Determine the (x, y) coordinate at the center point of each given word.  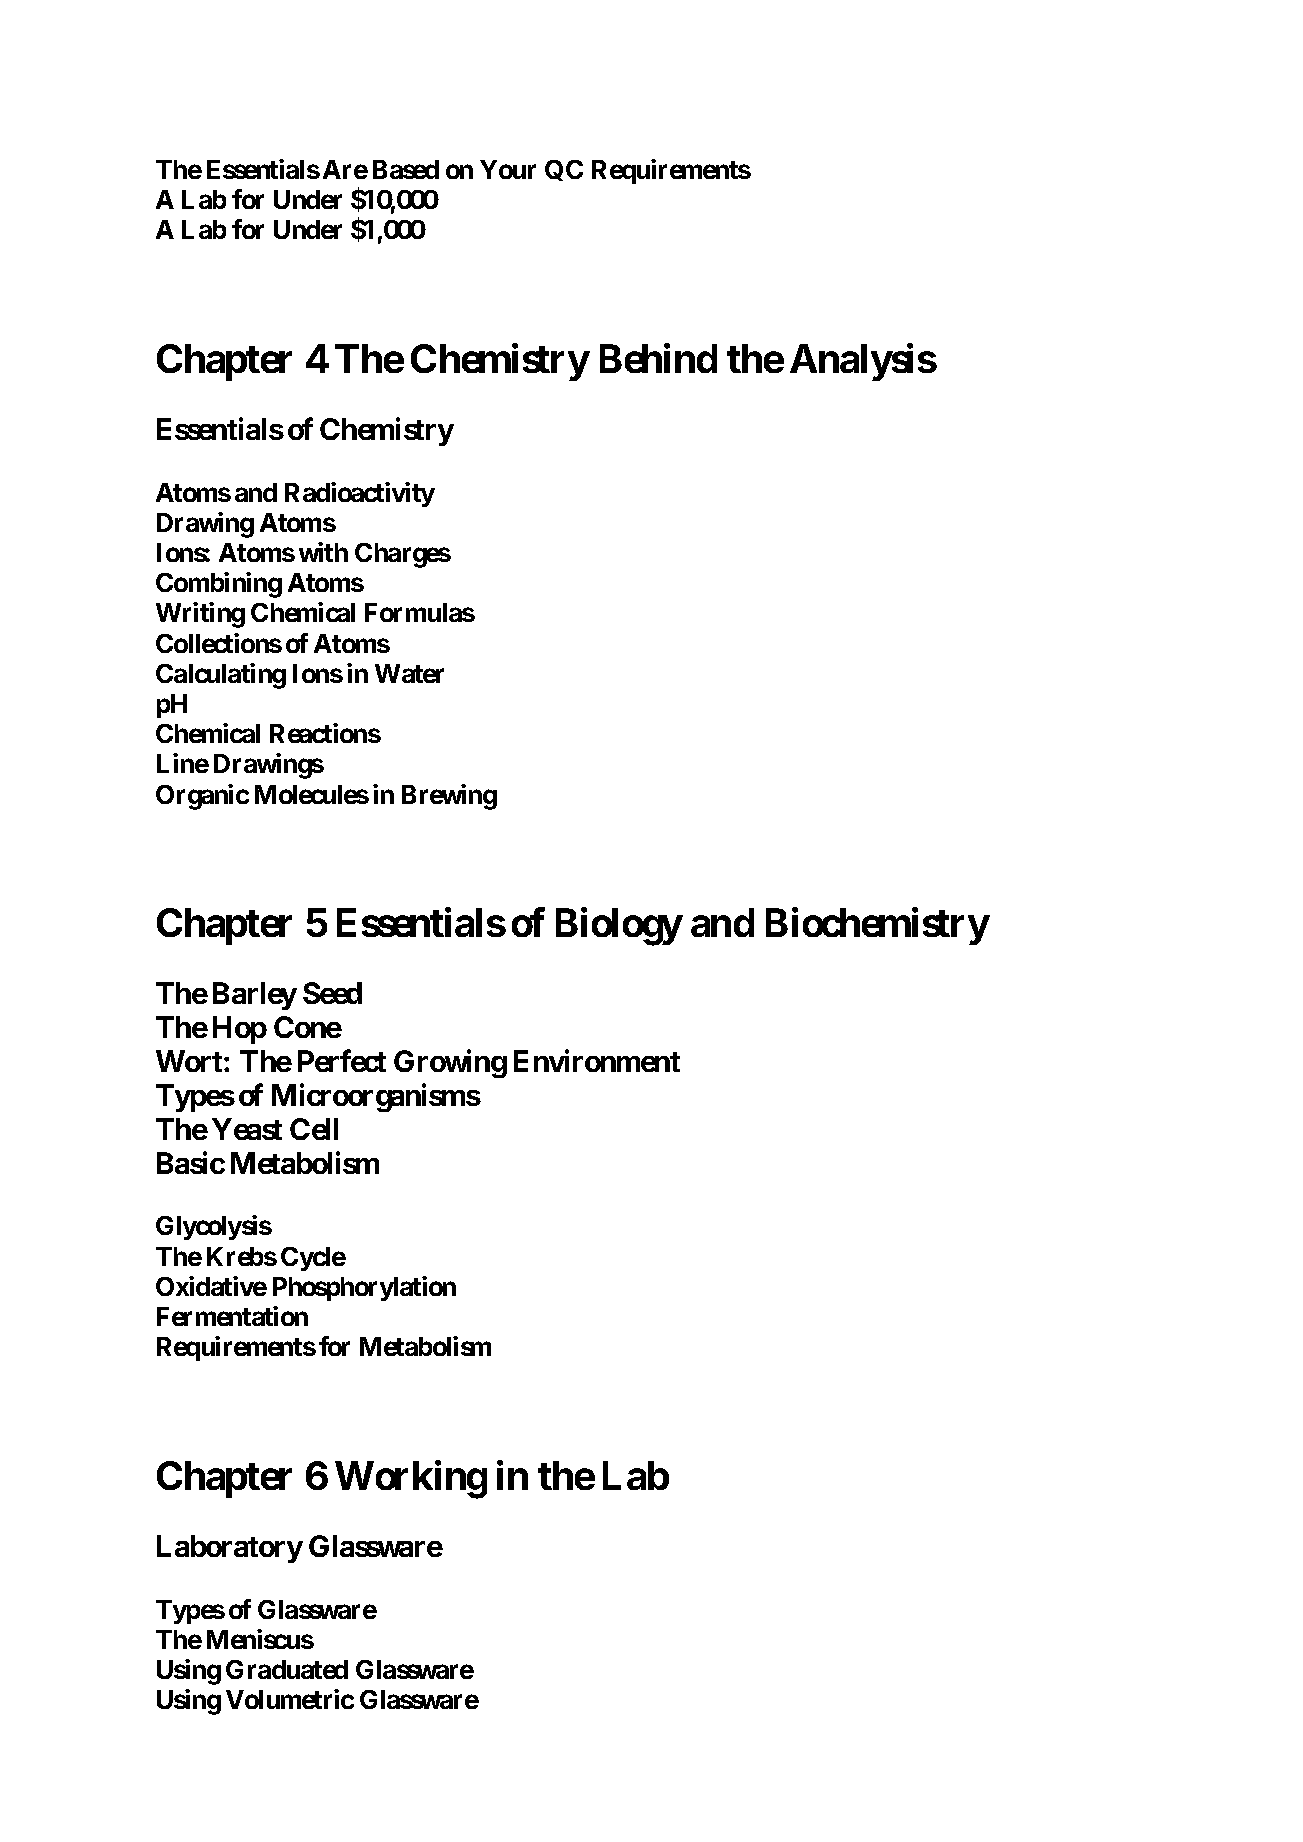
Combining (219, 585)
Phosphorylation (364, 1288)
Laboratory (230, 1549)
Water (409, 673)
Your (508, 169)
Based (406, 169)
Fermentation (232, 1316)
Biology (619, 927)
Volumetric (290, 1699)
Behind (658, 358)
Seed (332, 993)
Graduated (287, 1669)
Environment (597, 1061)
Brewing (449, 797)
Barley (255, 996)
